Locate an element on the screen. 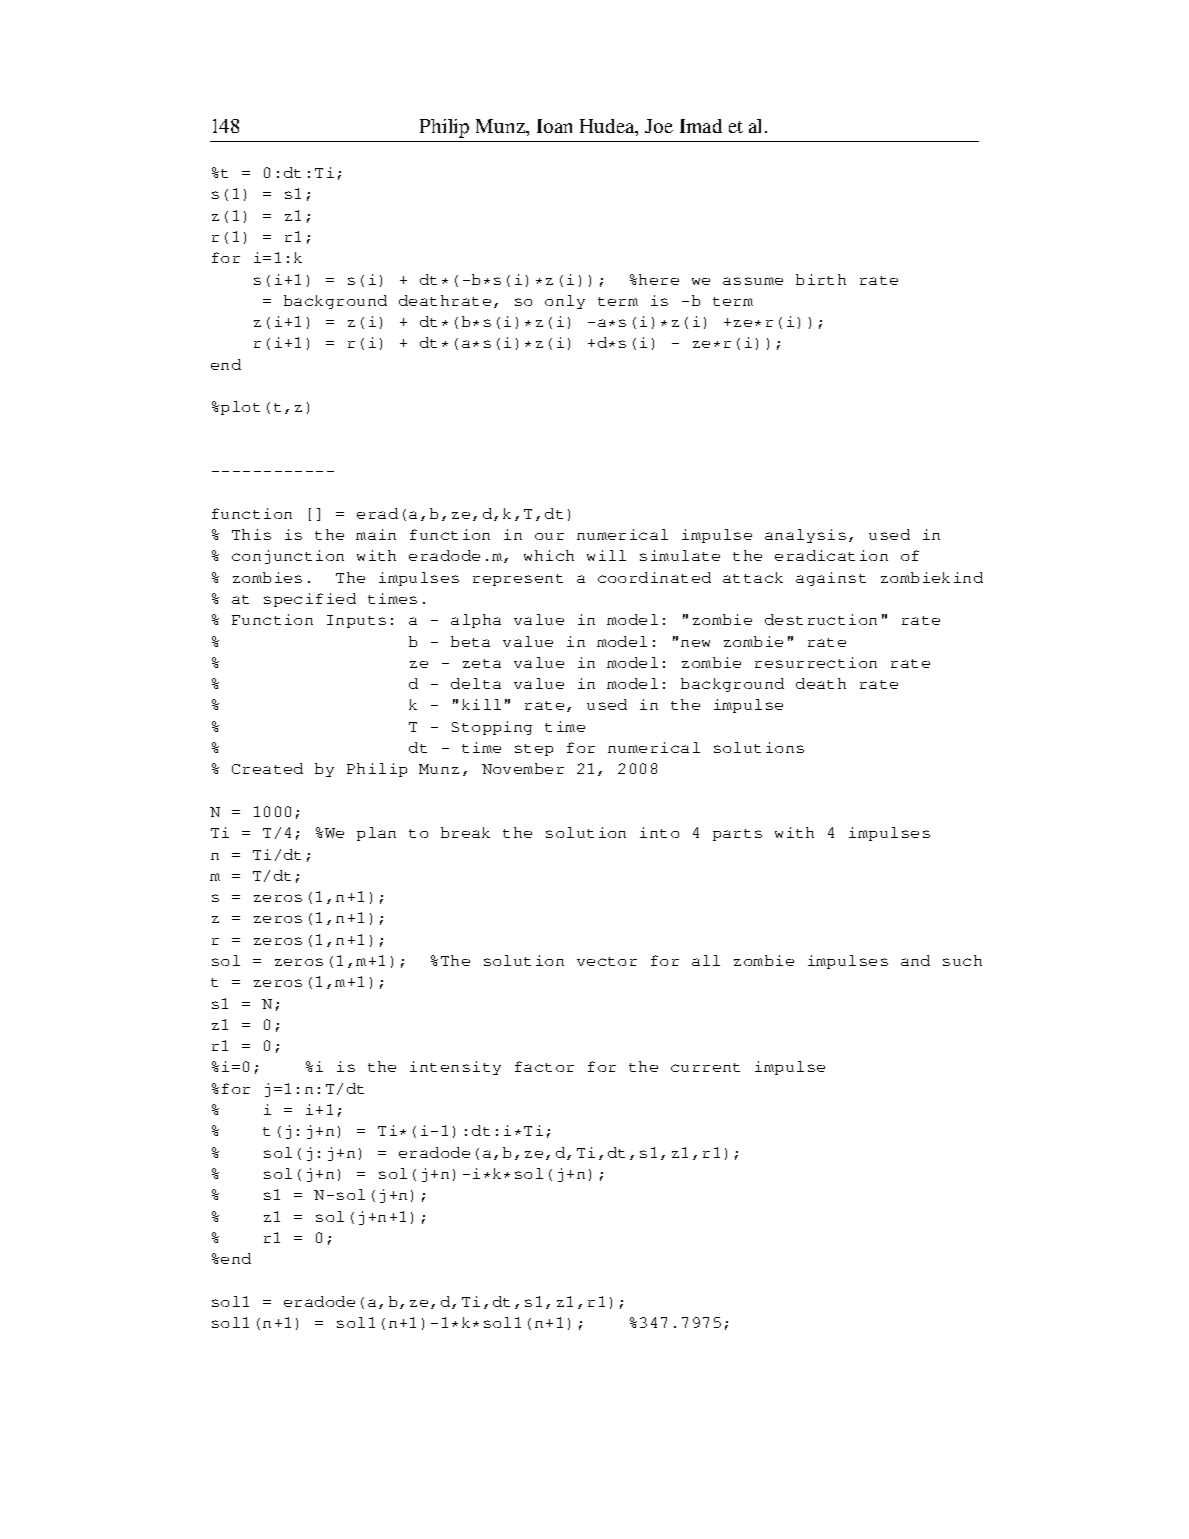 This screenshot has height=1539, width=1189. parts is located at coordinates (737, 835).
